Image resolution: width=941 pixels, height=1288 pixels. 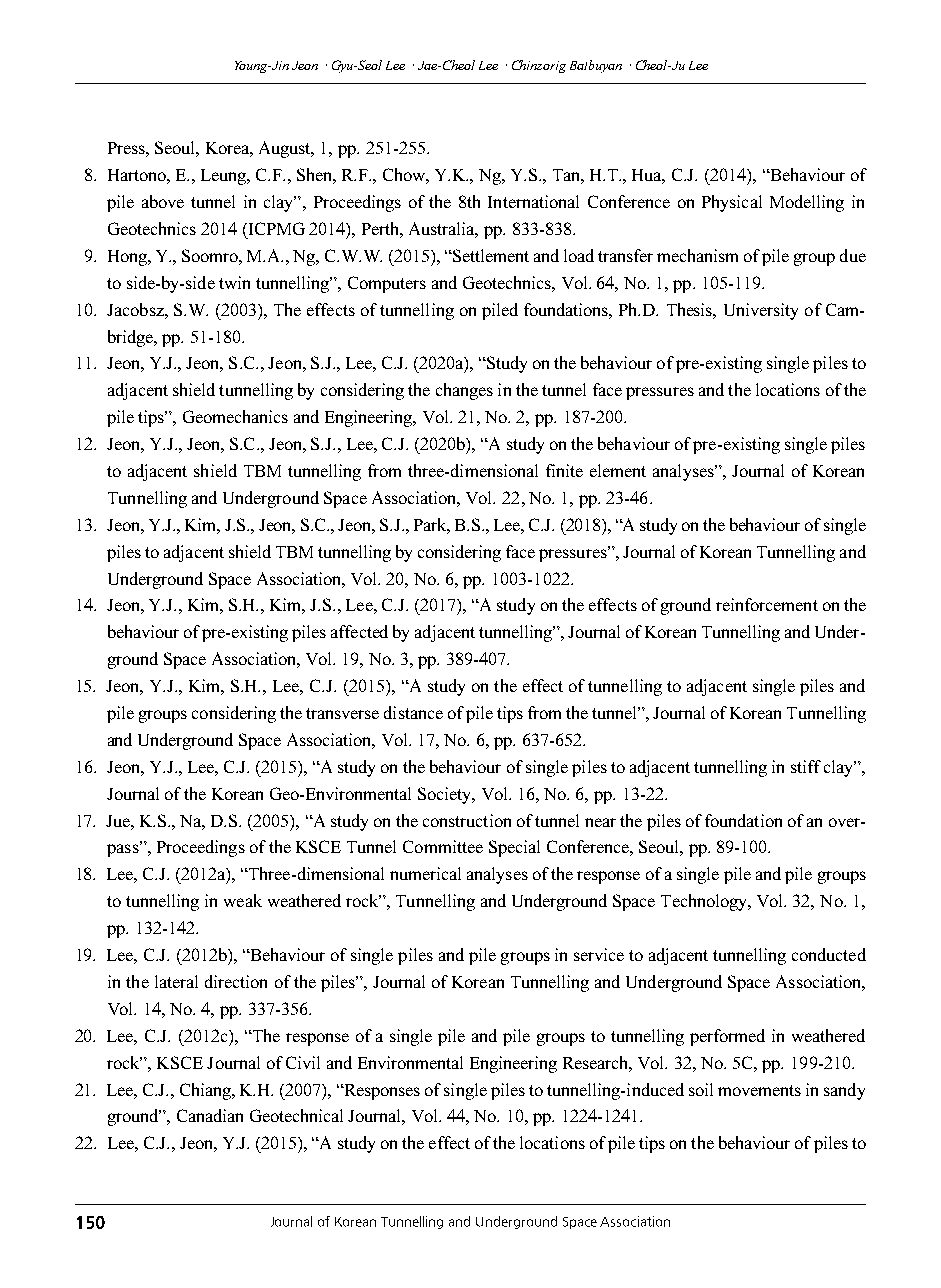 I want to click on stiff, so click(x=806, y=766).
